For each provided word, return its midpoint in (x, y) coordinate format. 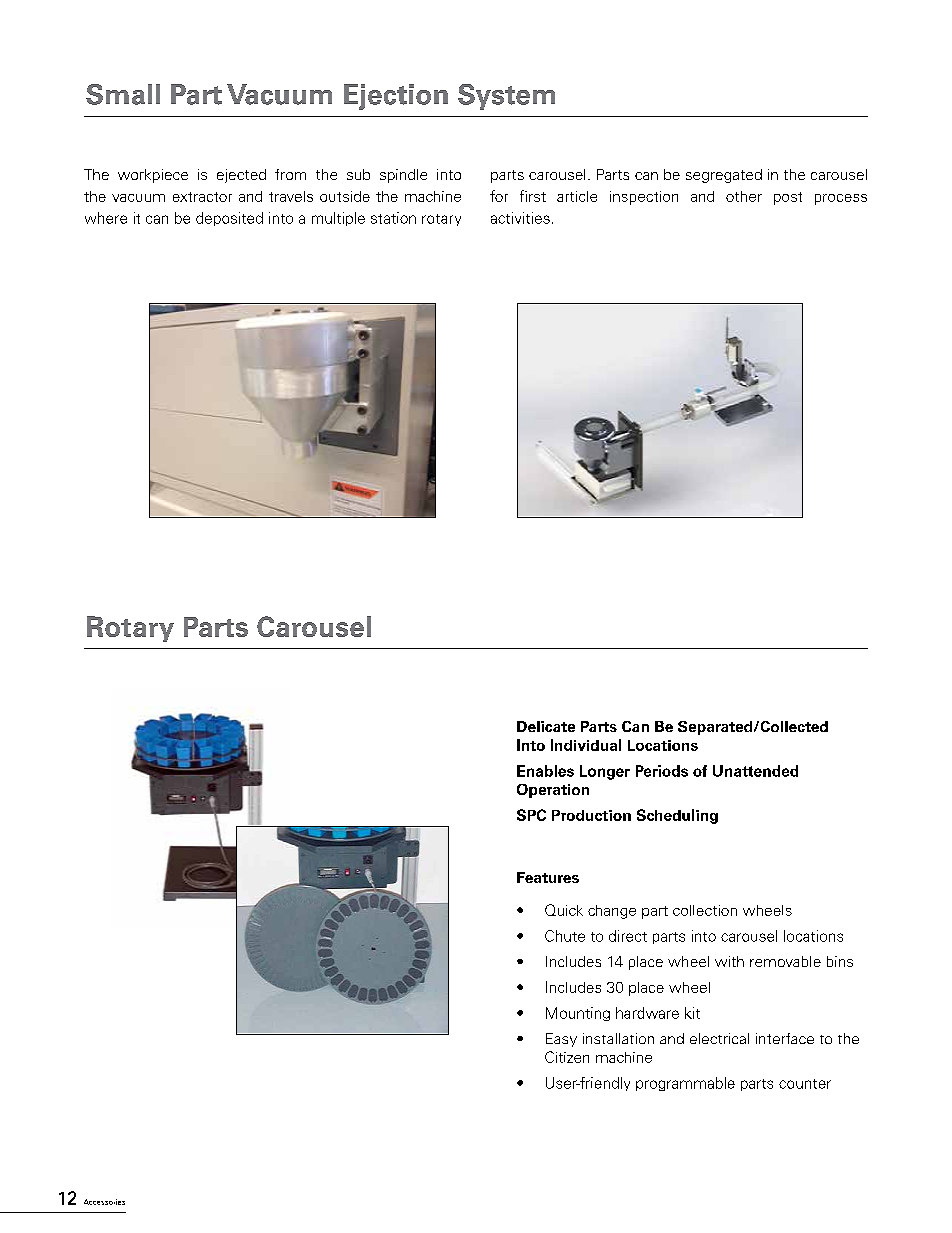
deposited (229, 219)
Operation (553, 791)
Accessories (104, 1202)
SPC (531, 815)
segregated (724, 176)
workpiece (153, 176)
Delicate (546, 726)
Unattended (755, 771)
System (506, 97)
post (788, 198)
